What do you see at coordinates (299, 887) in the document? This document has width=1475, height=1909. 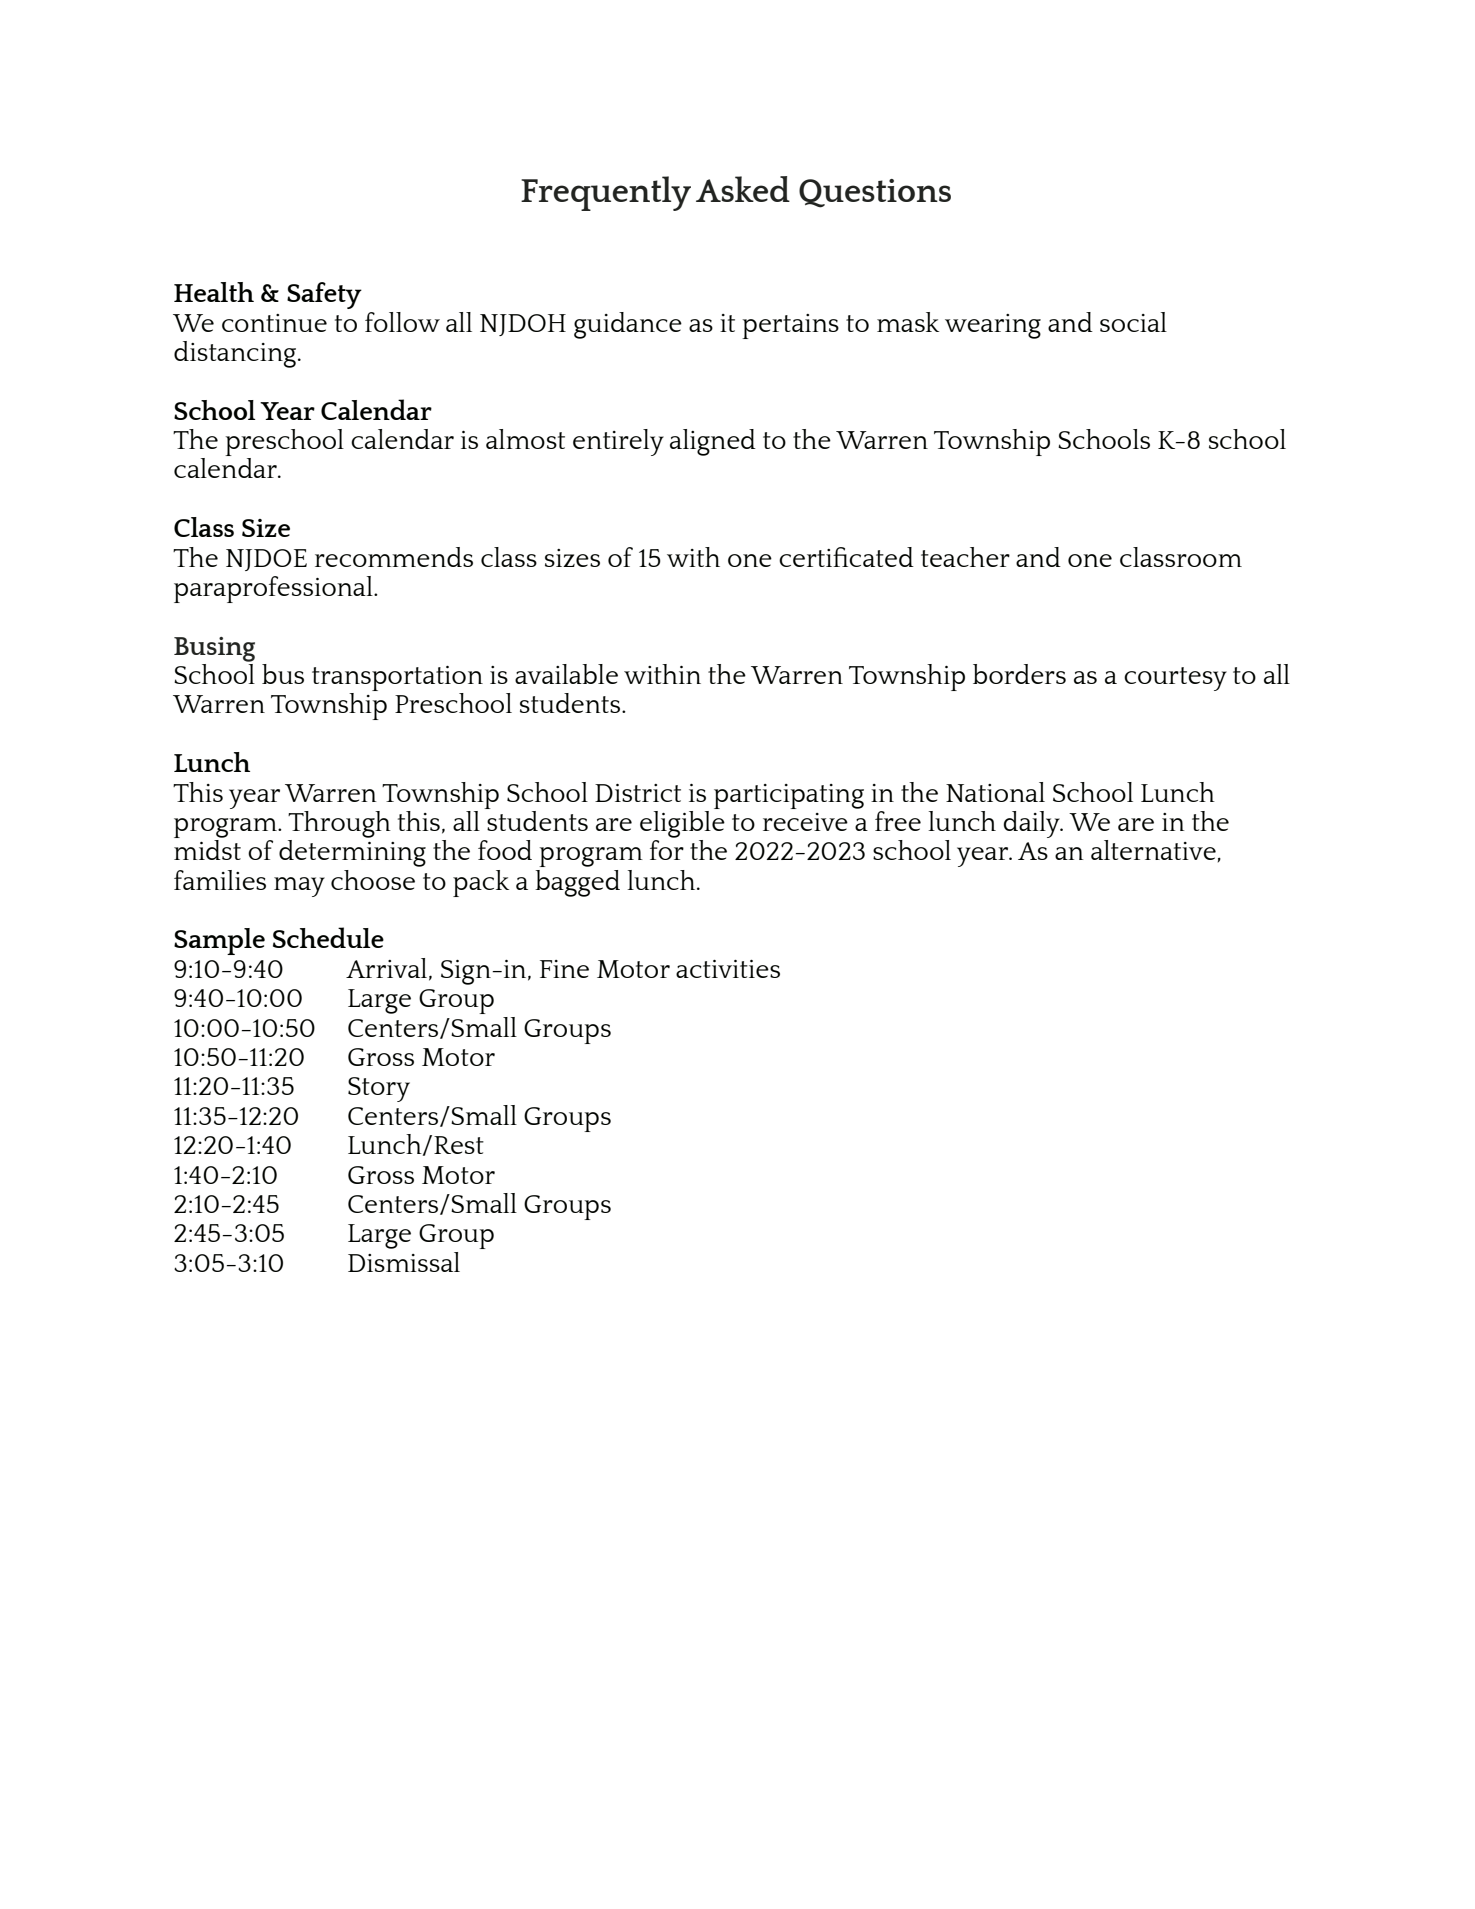 I see `may` at bounding box center [299, 887].
